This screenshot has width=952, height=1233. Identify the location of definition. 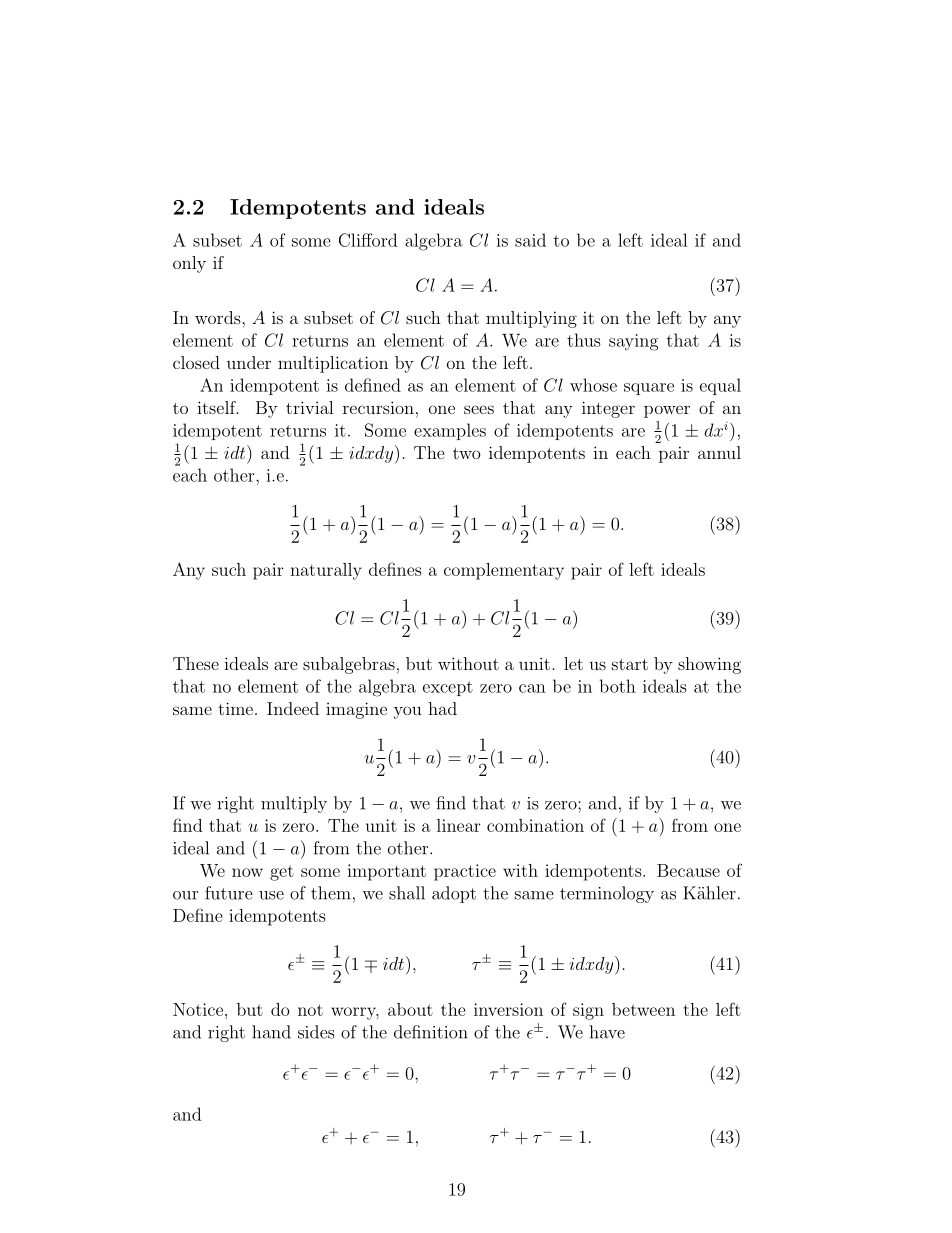
(431, 1032).
